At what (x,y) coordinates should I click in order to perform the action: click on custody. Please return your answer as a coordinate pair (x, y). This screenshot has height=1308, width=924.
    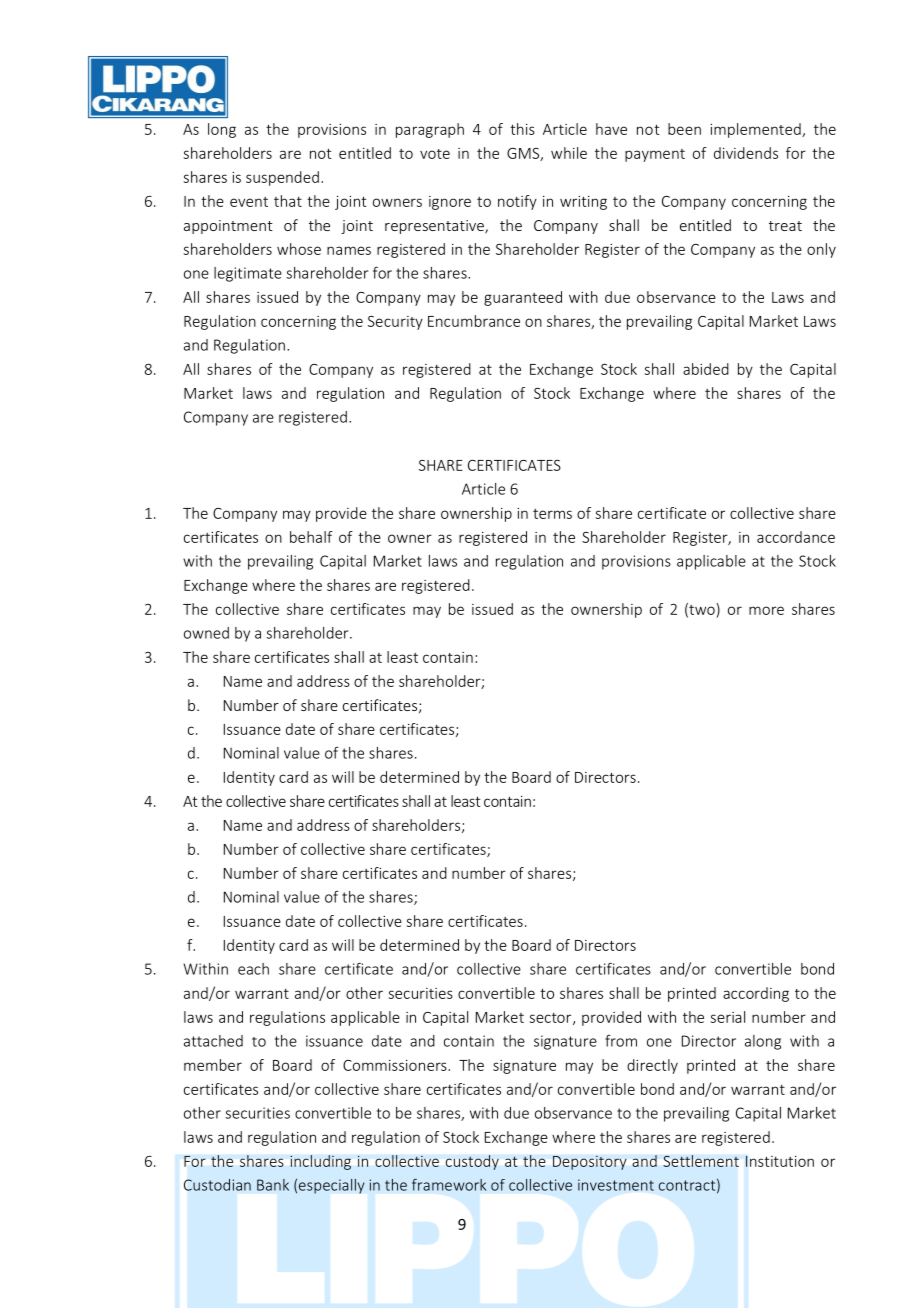
    Looking at the image, I should click on (472, 1162).
